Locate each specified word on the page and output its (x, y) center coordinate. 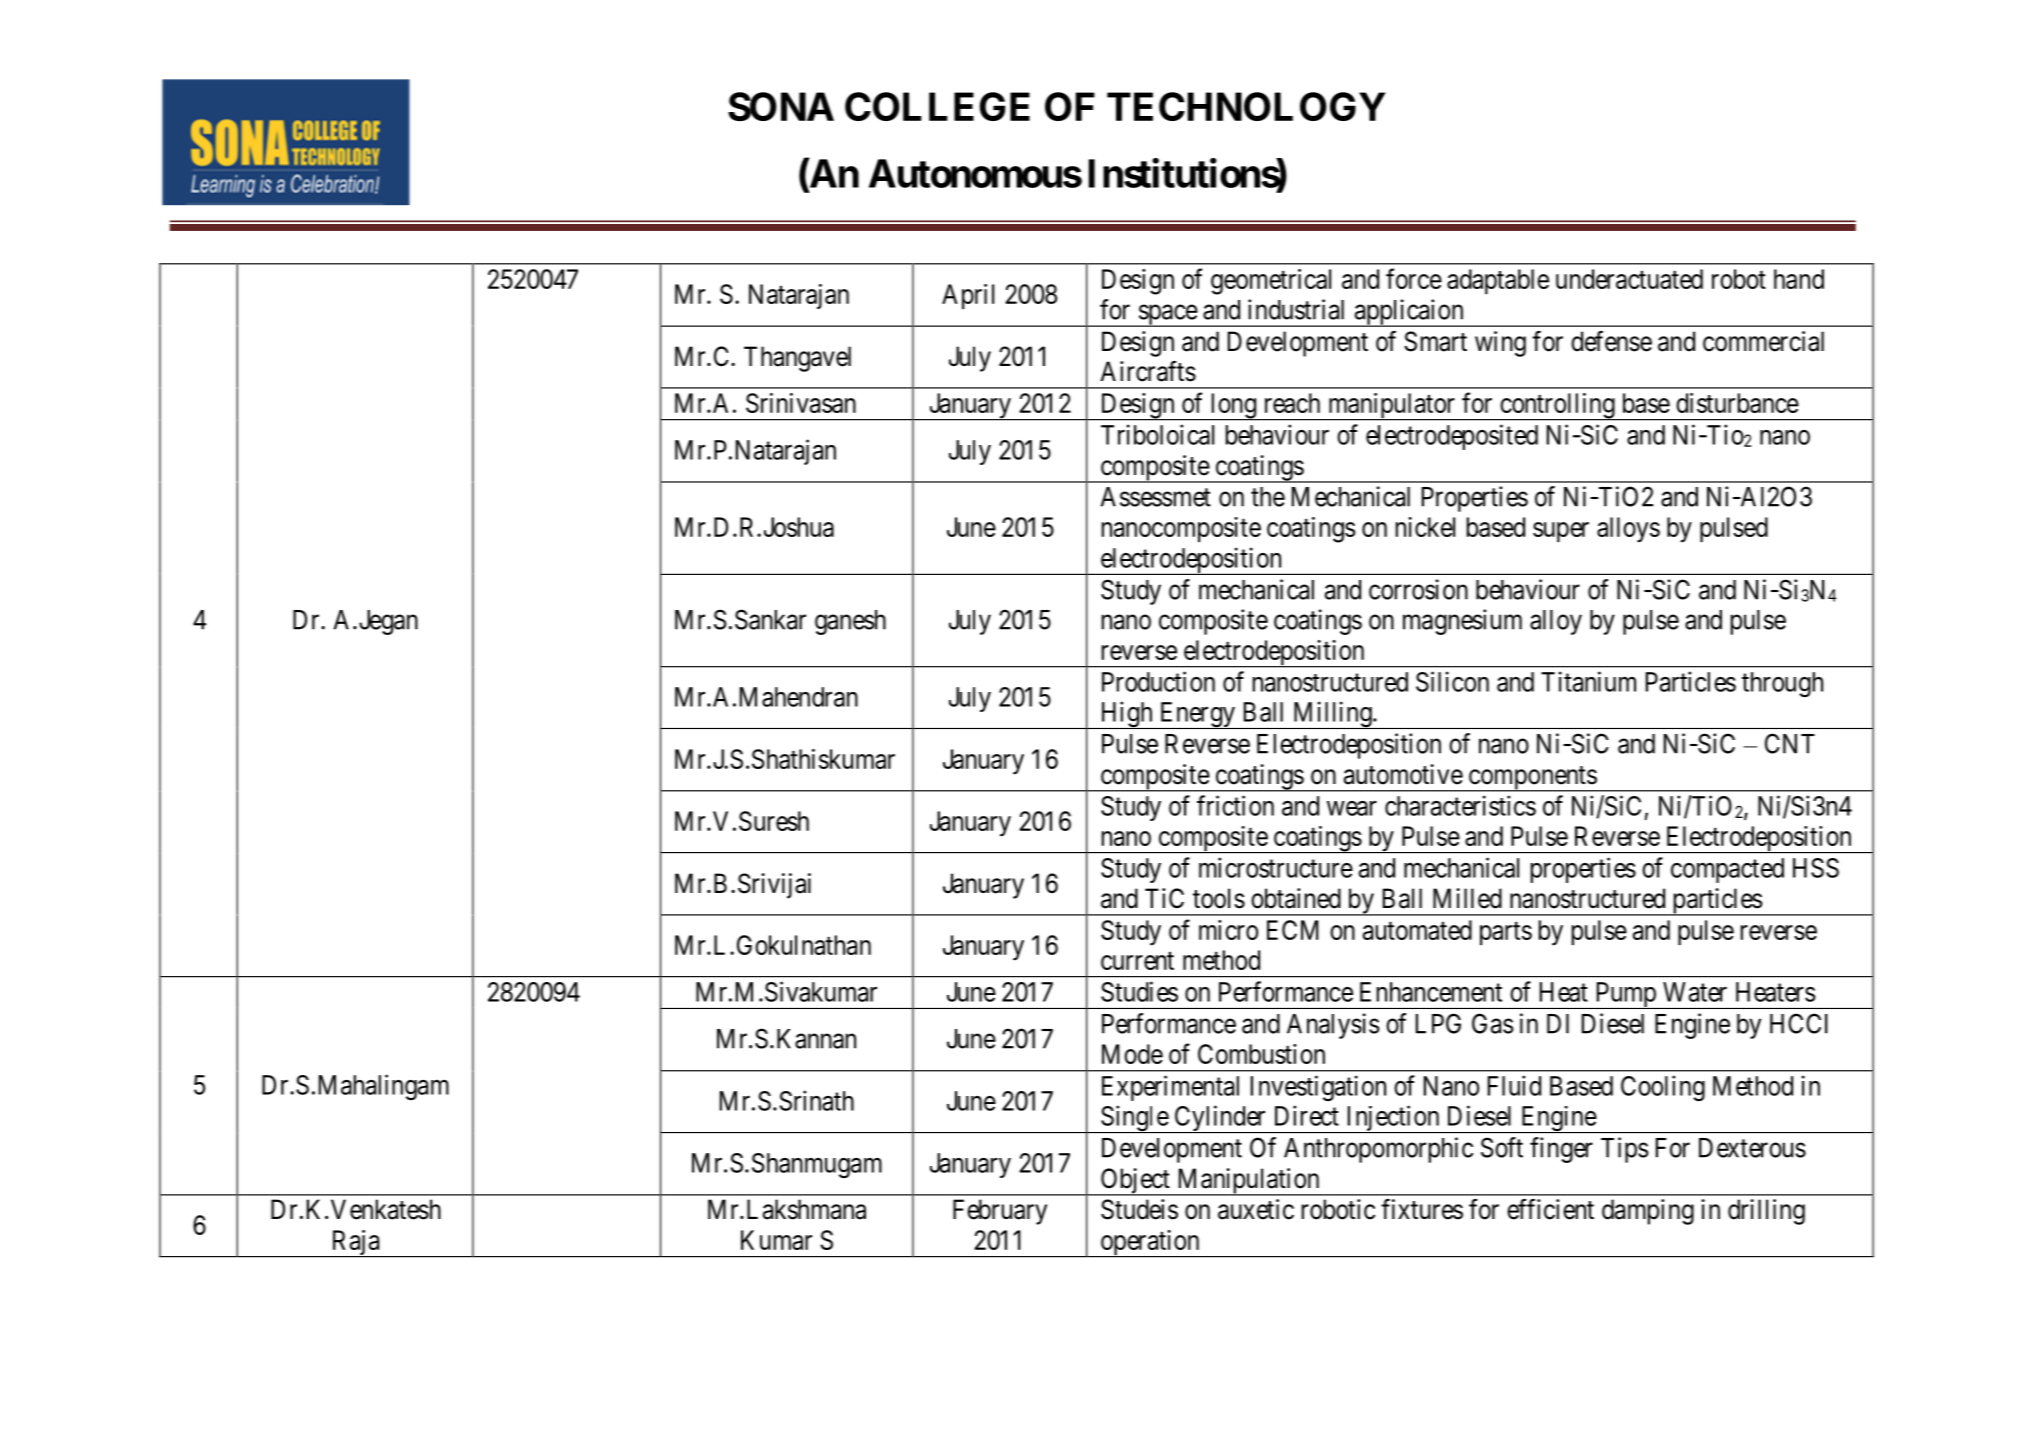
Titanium (1588, 681)
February (1000, 1212)
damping (1648, 1212)
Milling (1332, 715)
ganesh (850, 622)
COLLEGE (937, 106)
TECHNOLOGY (1246, 106)
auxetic (1256, 1209)
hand (1799, 279)
